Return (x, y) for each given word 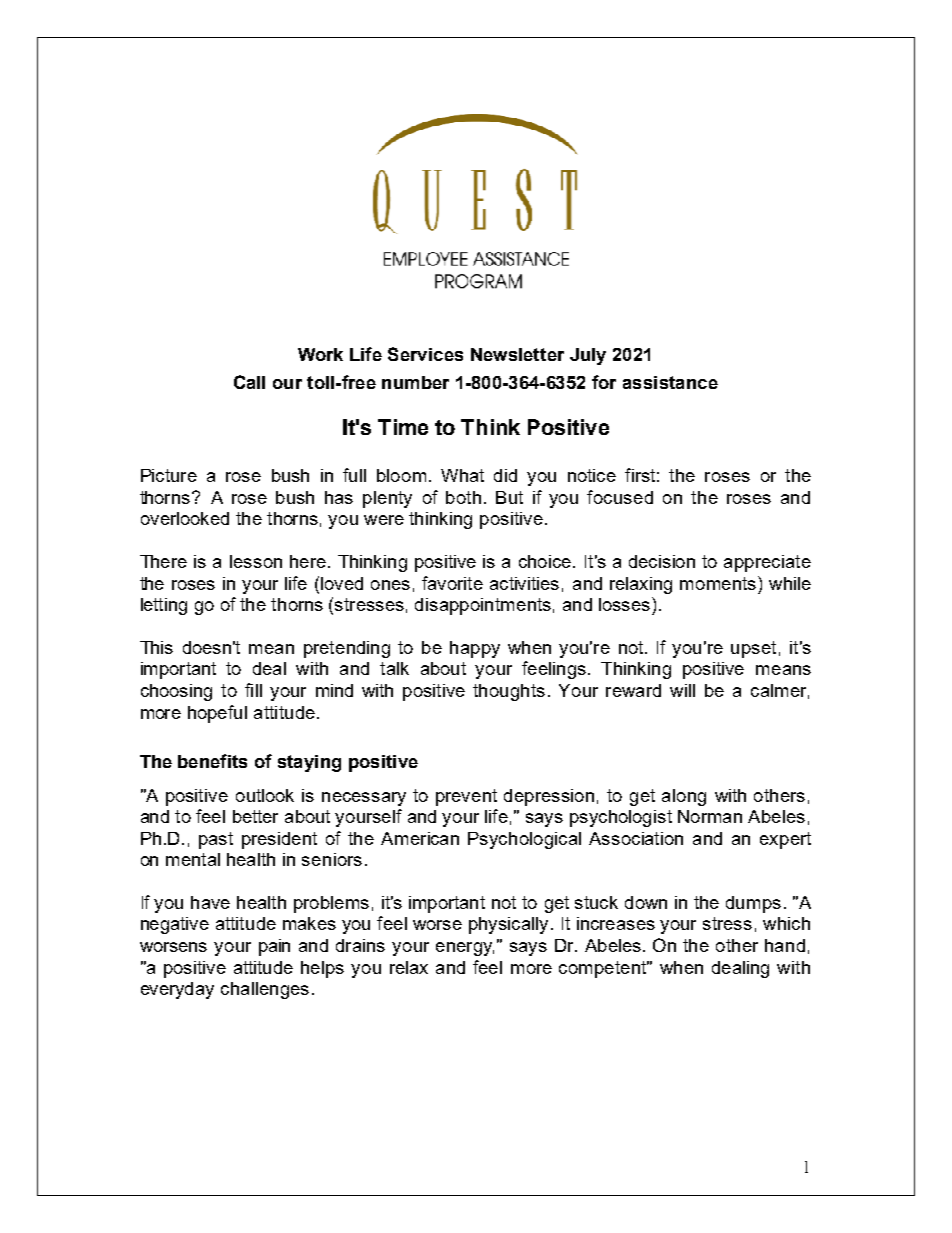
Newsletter (517, 354)
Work (320, 354)
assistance (670, 382)
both (463, 497)
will (682, 690)
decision (662, 561)
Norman (710, 816)
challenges (265, 990)
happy (475, 649)
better (255, 816)
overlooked (185, 518)
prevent (466, 797)
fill (253, 690)
